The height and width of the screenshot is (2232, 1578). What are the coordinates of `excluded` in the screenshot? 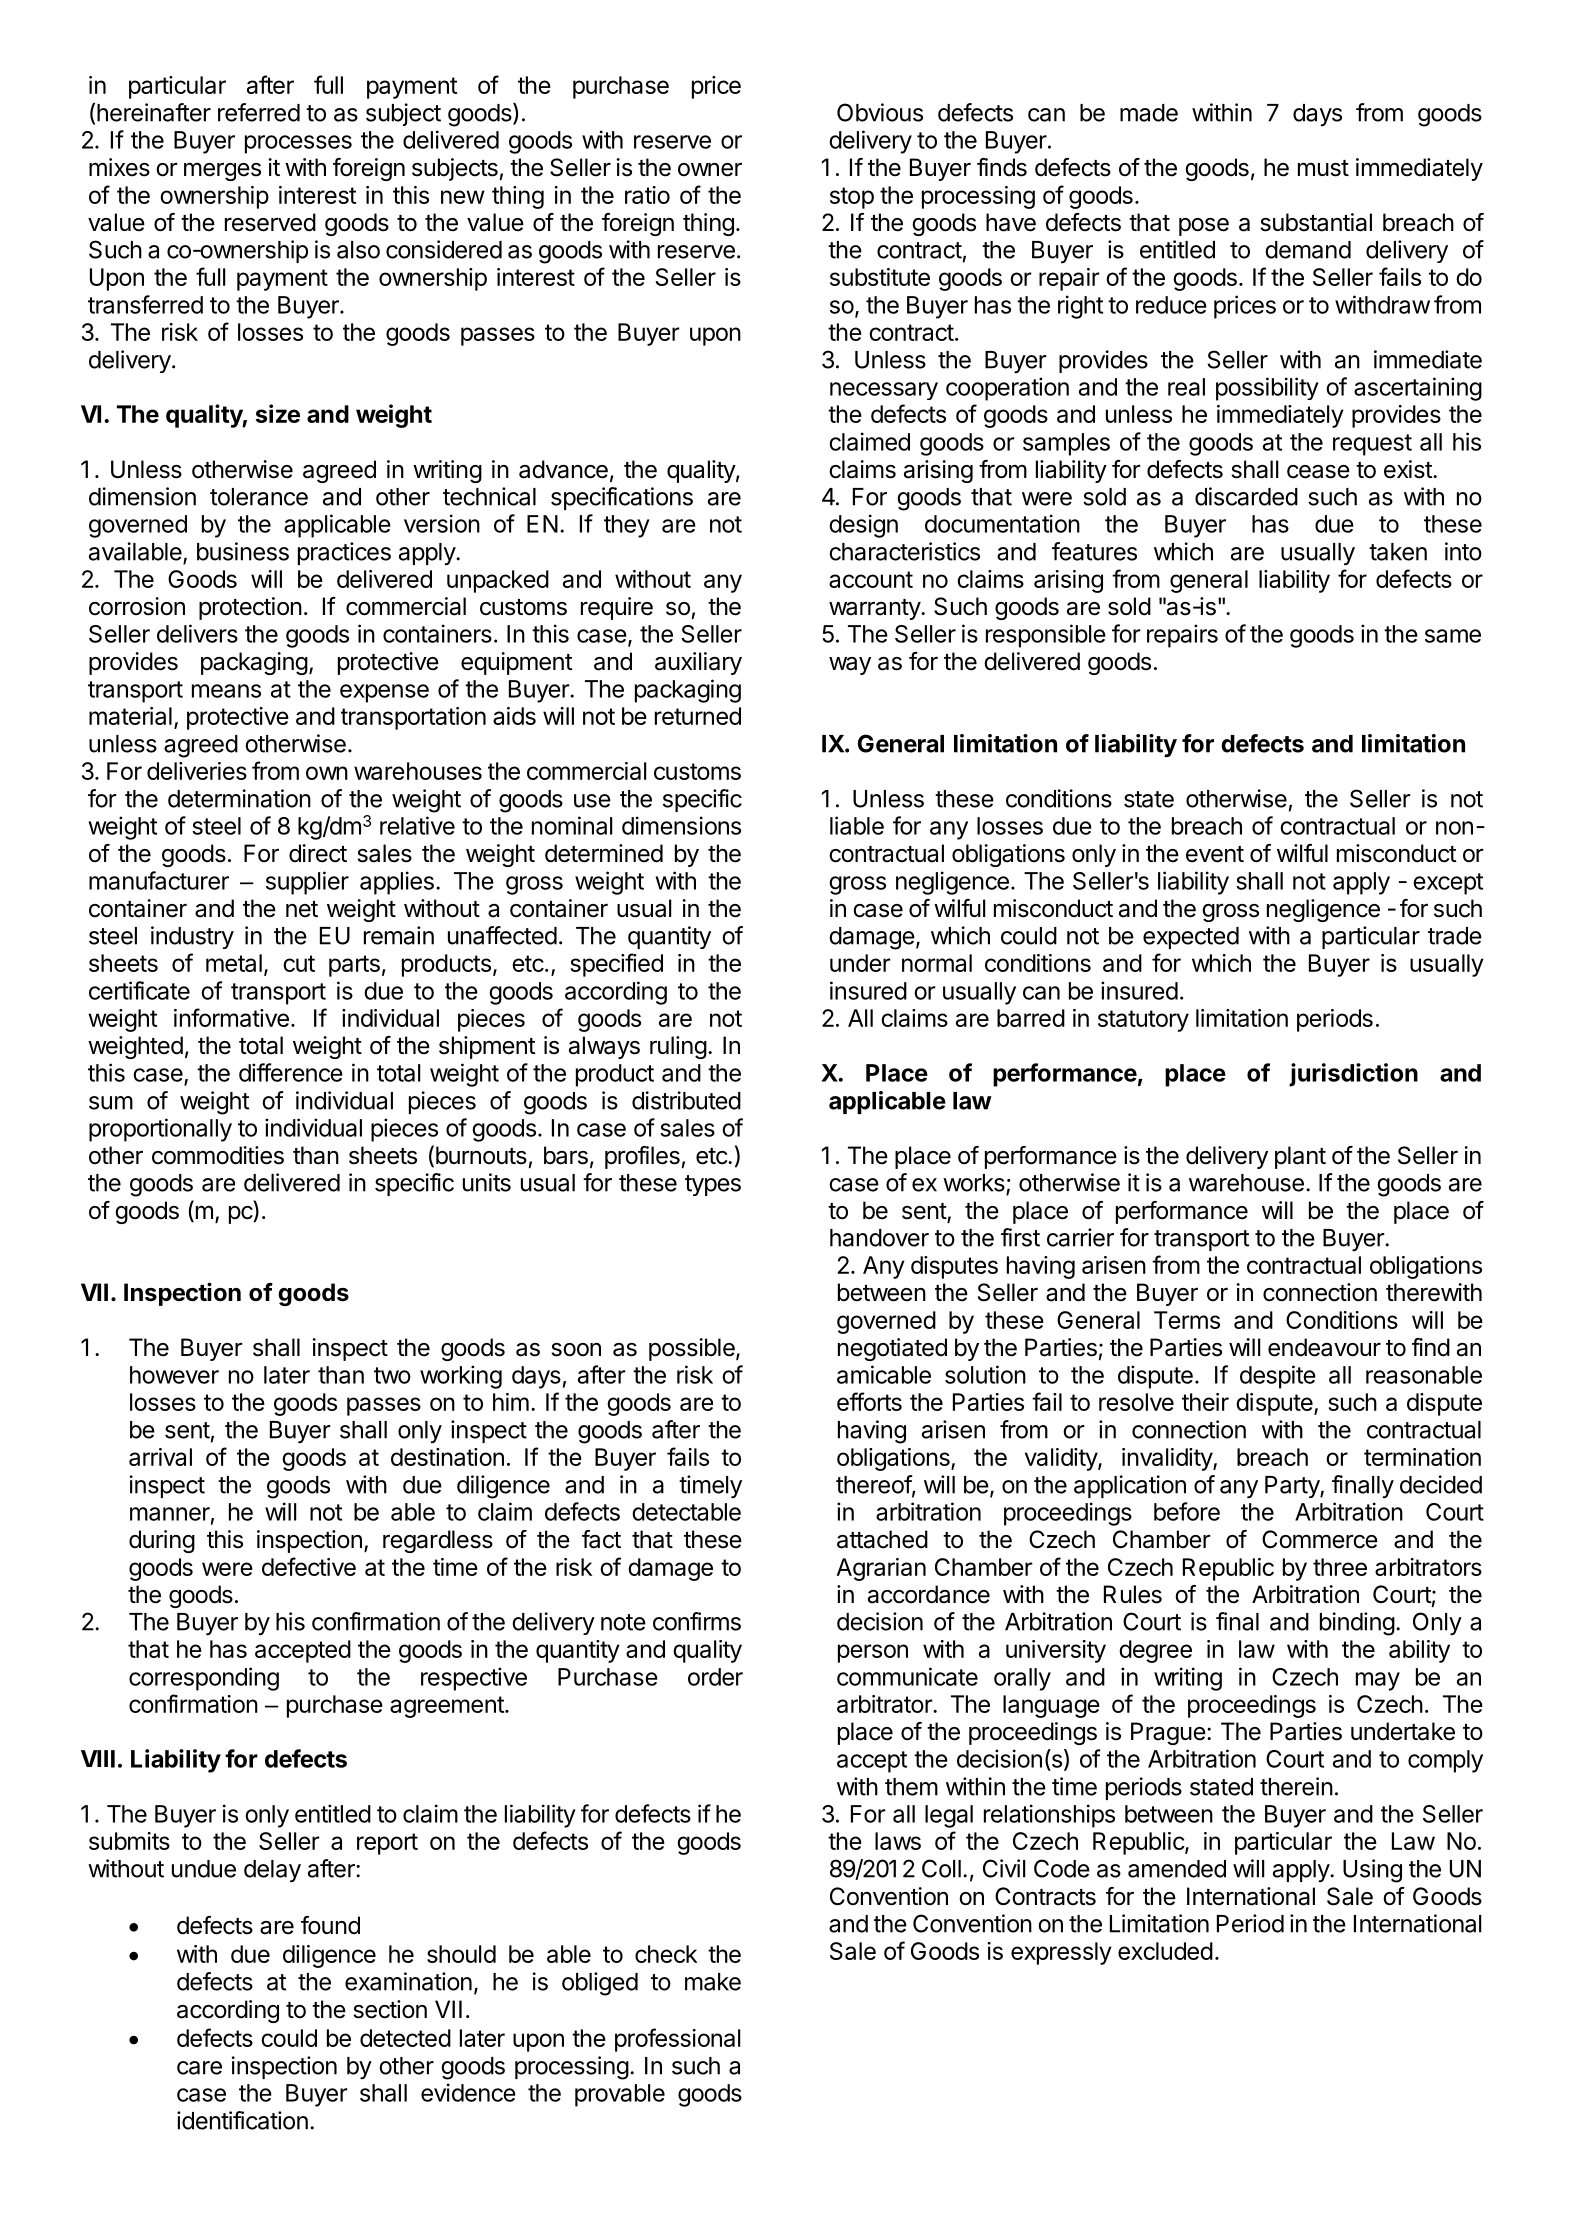 It's located at (1165, 1951).
